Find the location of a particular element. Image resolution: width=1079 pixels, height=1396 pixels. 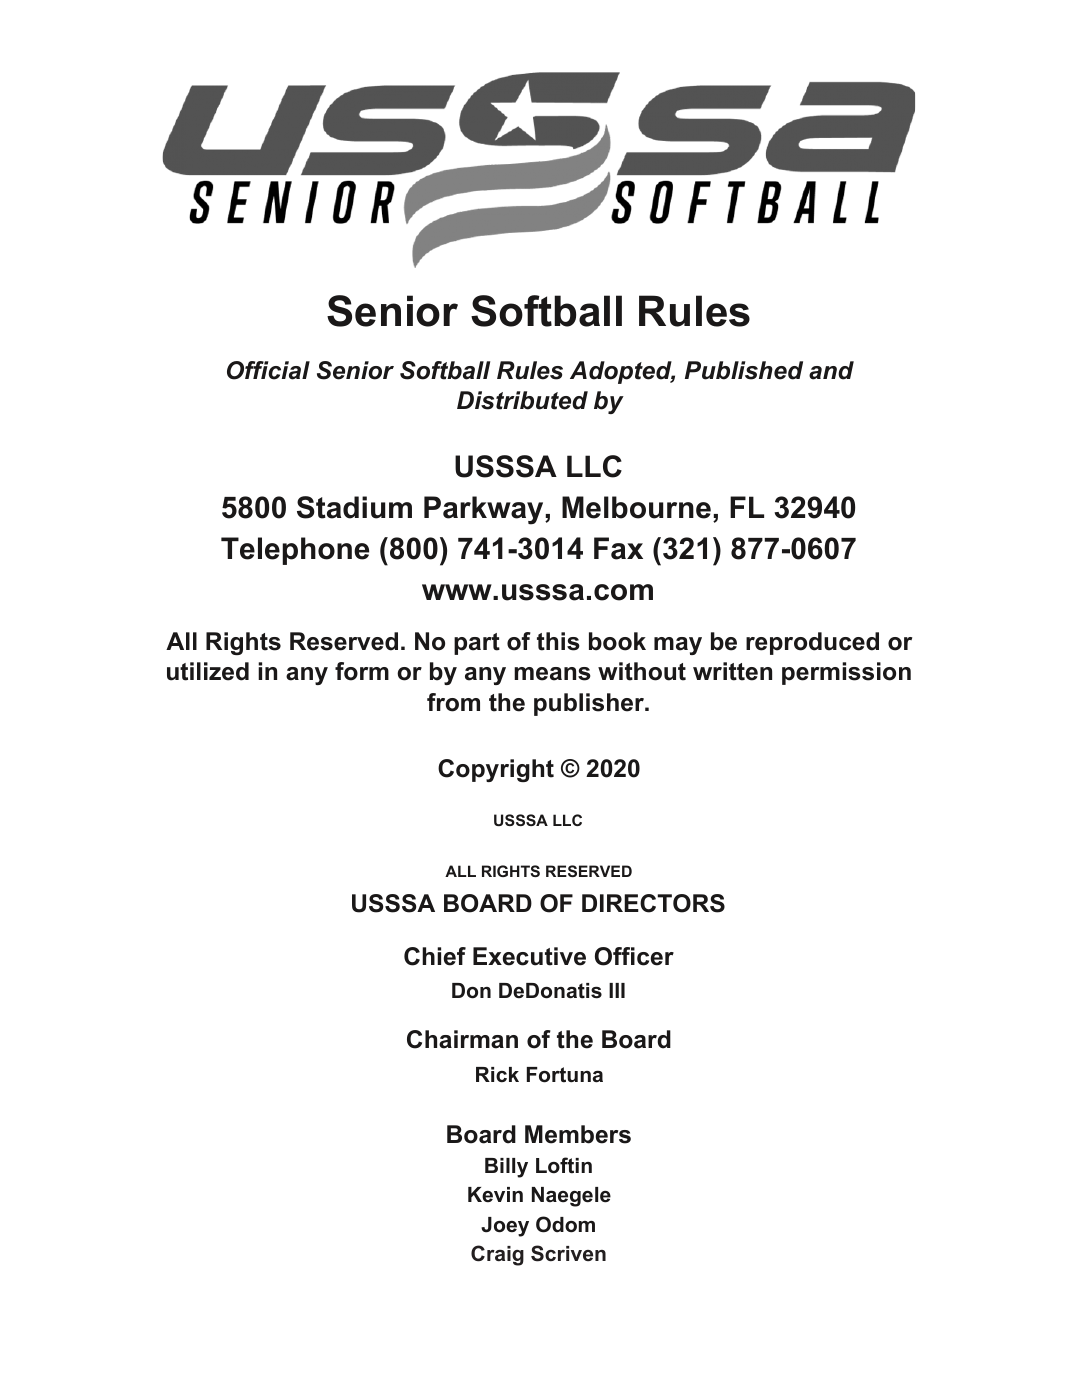

means is located at coordinates (552, 674).
